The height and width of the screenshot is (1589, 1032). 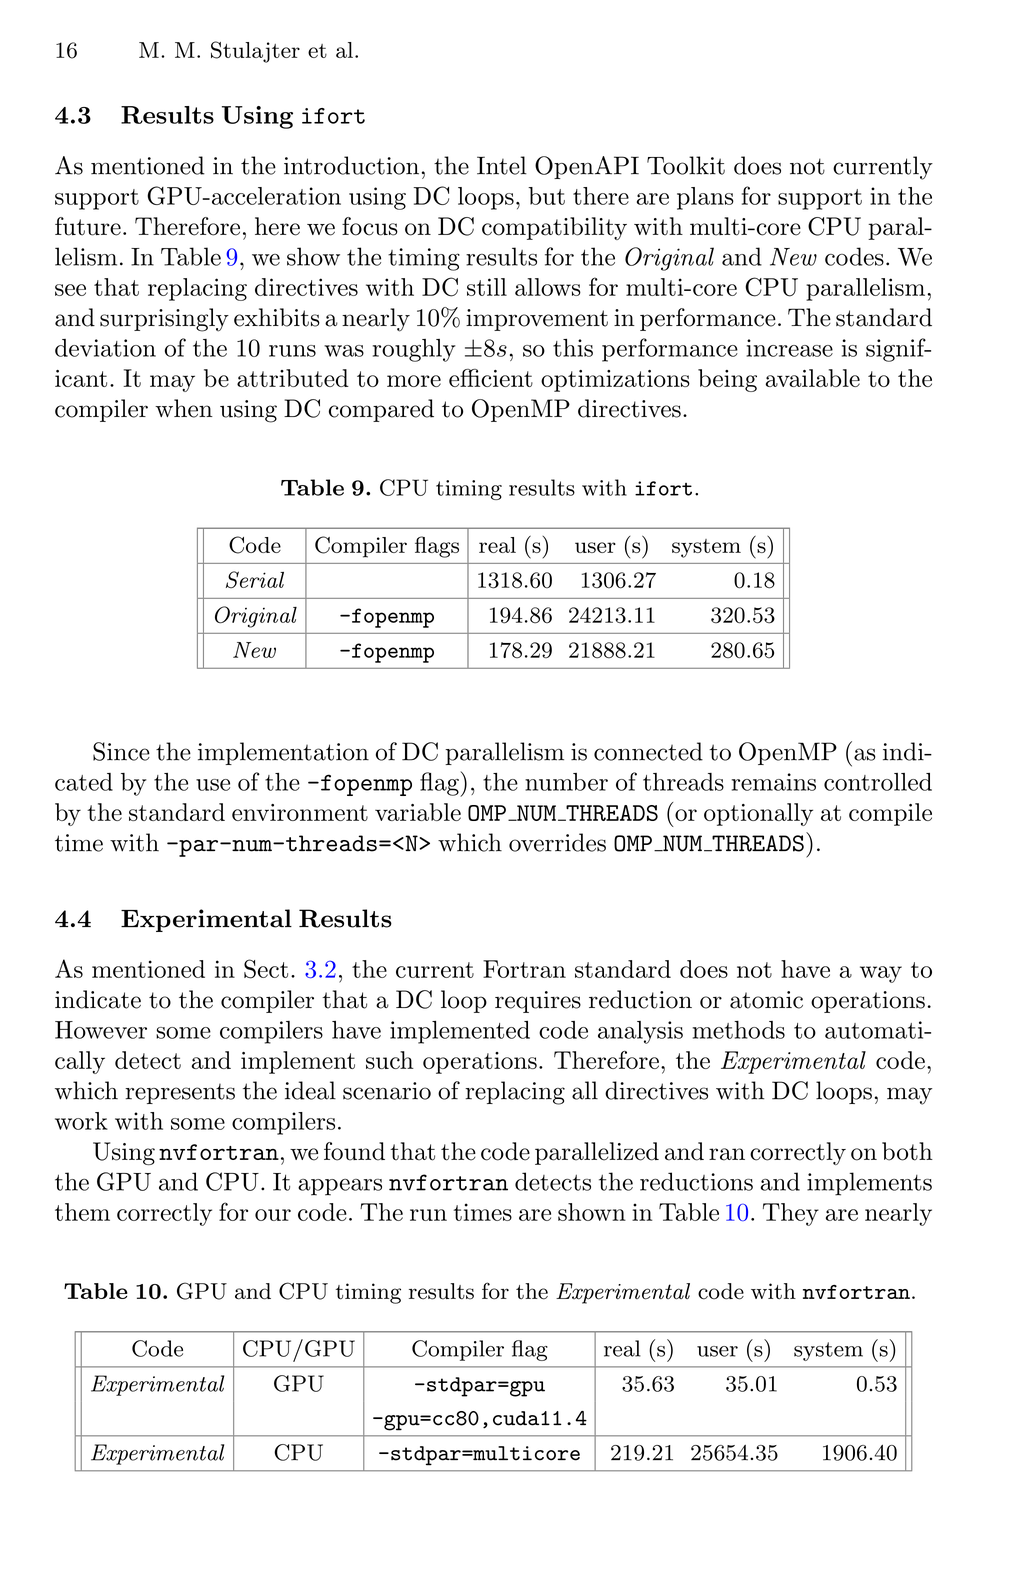 I want to click on Serial, so click(x=255, y=580).
